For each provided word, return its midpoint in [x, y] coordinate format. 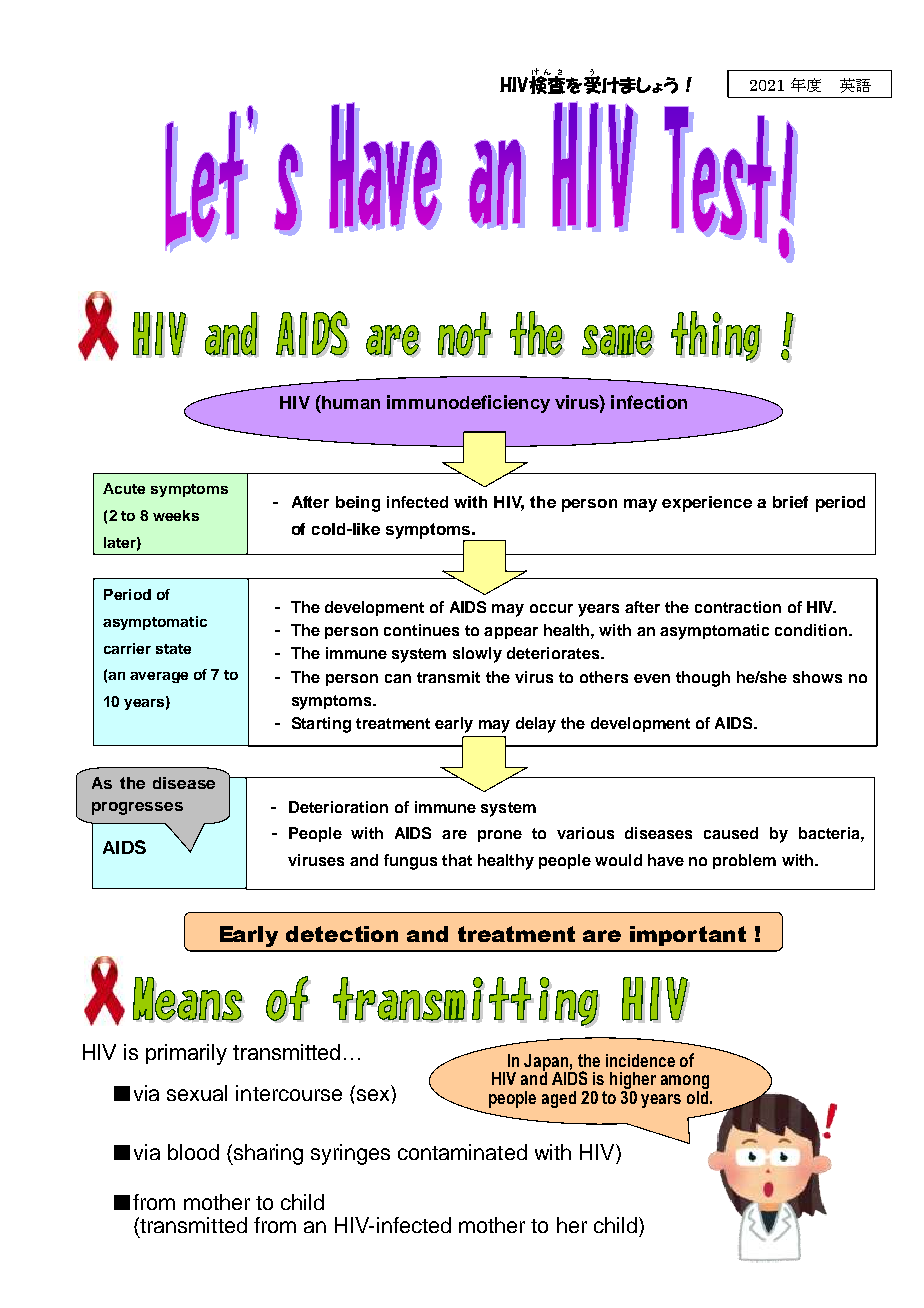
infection [649, 402]
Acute [124, 488]
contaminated [462, 1152]
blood [193, 1152]
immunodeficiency [468, 404]
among [685, 1083]
